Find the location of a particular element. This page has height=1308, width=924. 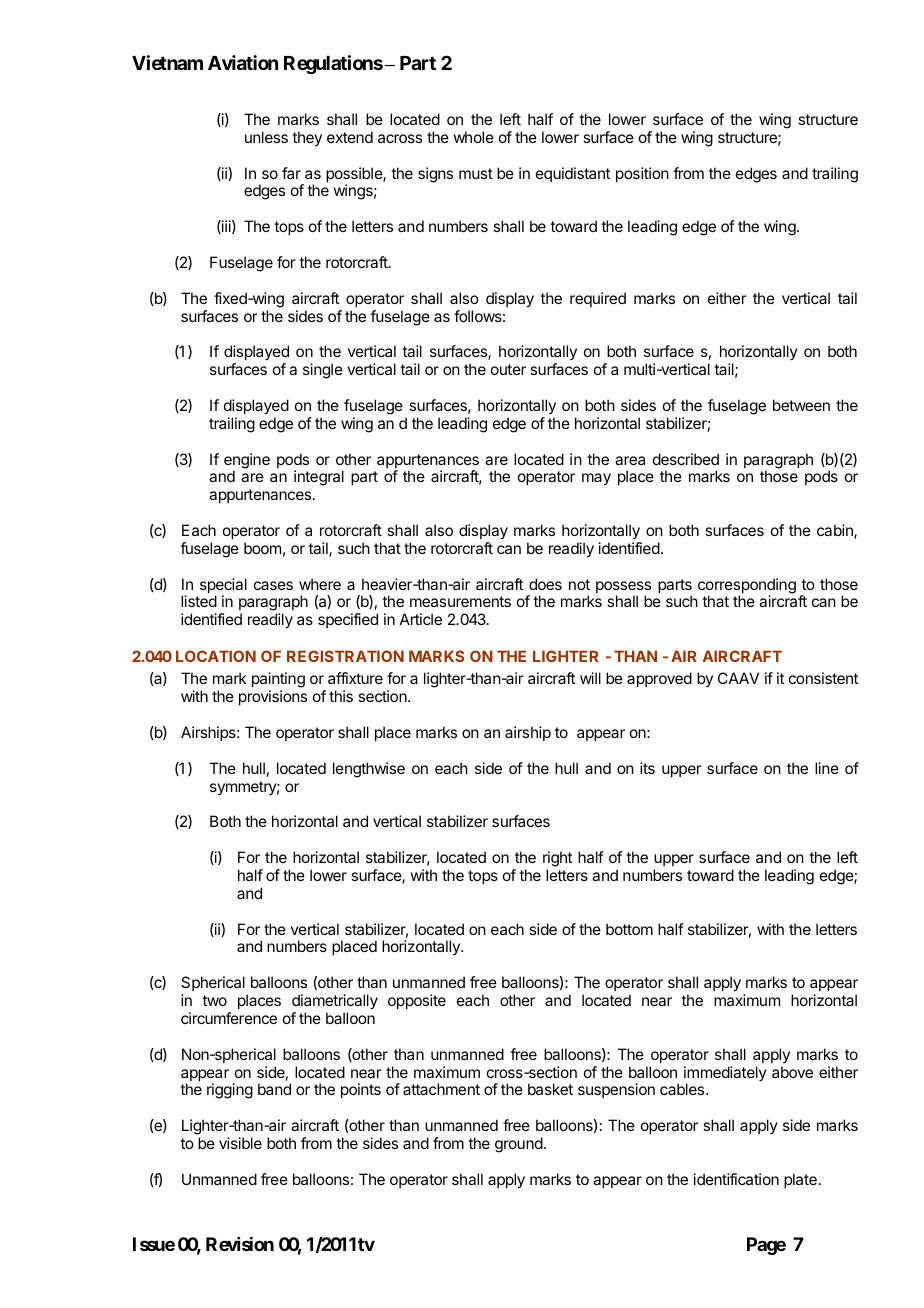

line is located at coordinates (827, 768).
